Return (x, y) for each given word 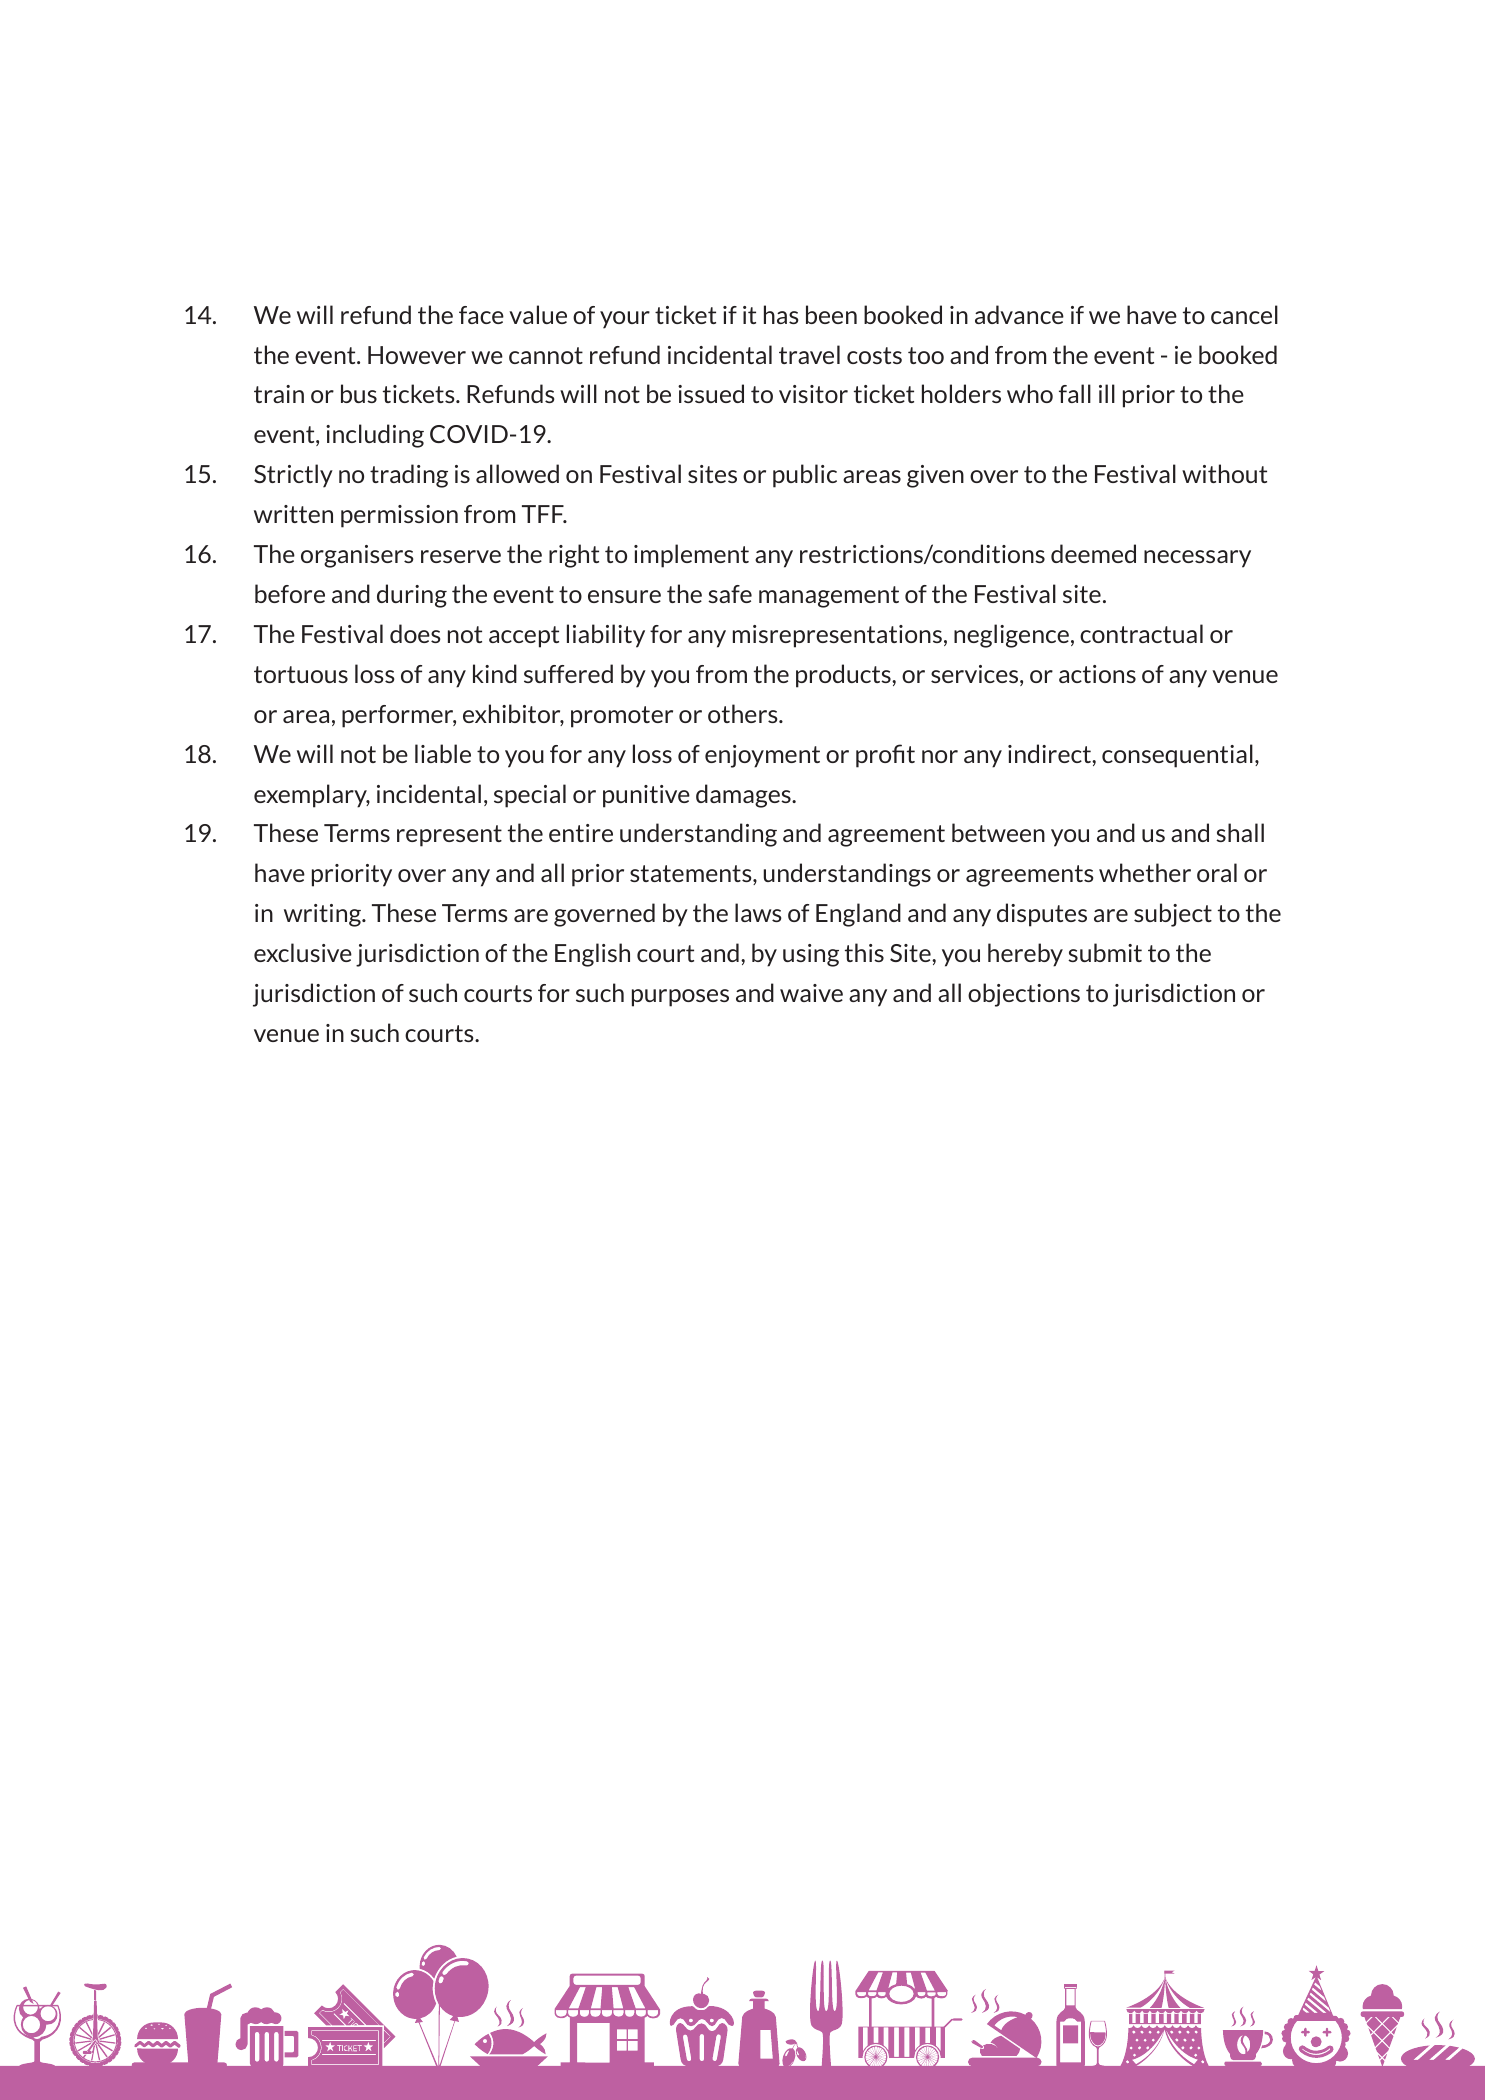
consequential (1177, 756)
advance (1019, 314)
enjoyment (762, 756)
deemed (1093, 553)
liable (443, 753)
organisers (357, 556)
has (781, 314)
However (417, 355)
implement (691, 556)
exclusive (303, 952)
